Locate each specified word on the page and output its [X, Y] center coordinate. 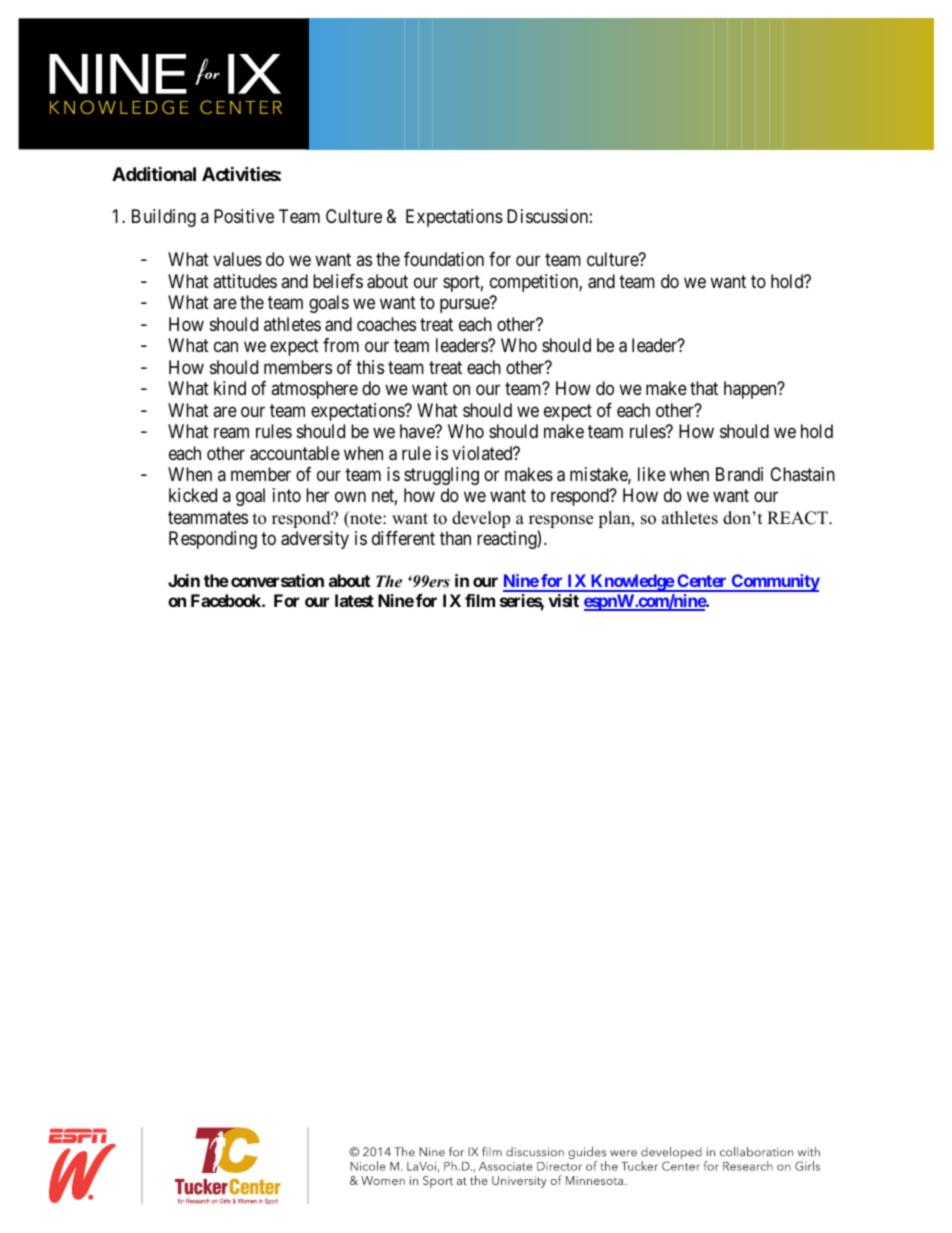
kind [230, 388]
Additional [154, 173]
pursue [465, 306]
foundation [444, 259]
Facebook [227, 600]
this [370, 367]
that [704, 388]
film [480, 600]
